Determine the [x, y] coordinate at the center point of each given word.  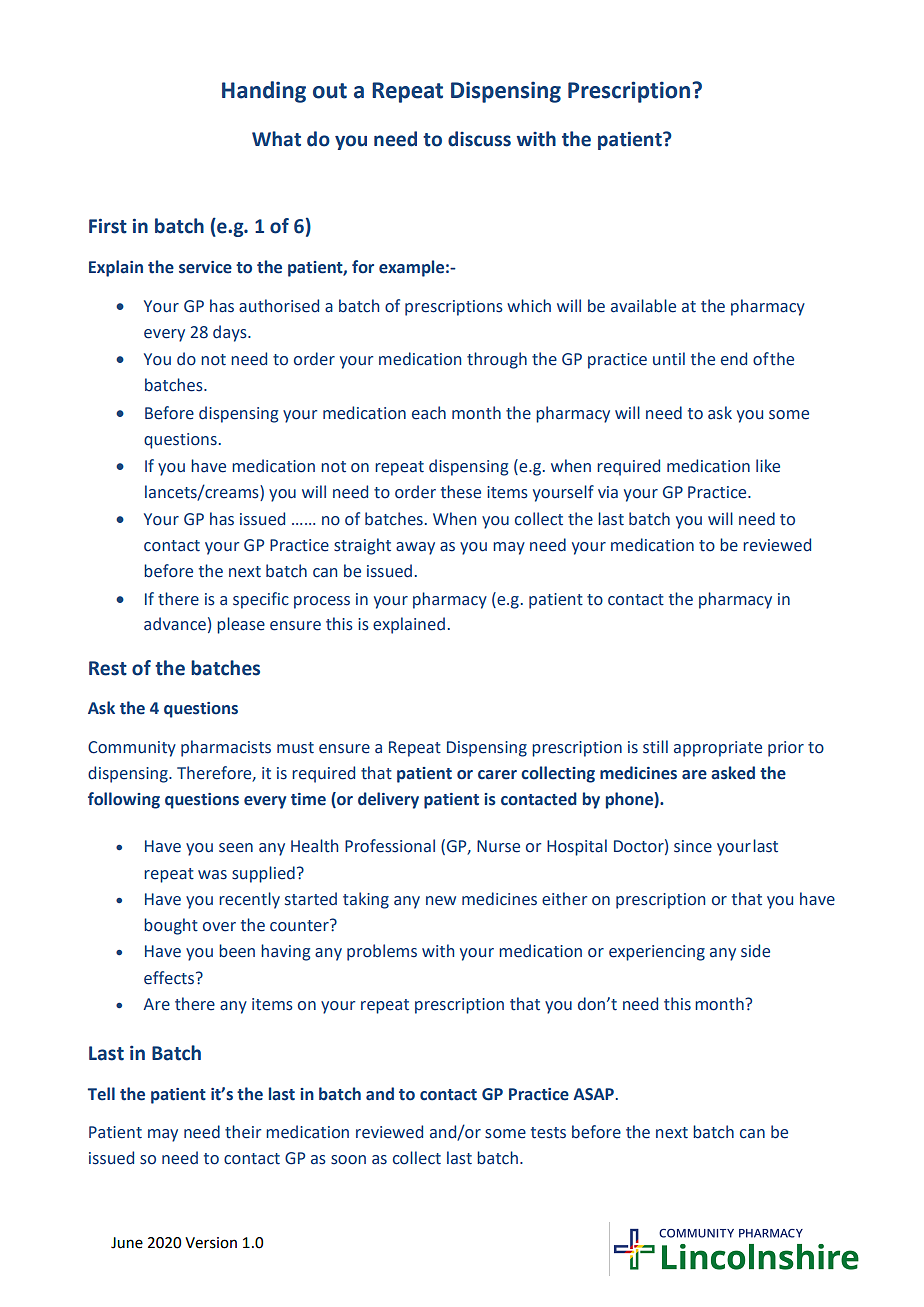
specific [261, 600]
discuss [479, 139]
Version [211, 1243]
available [643, 306]
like [768, 466]
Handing [264, 92]
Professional [390, 846]
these [461, 492]
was [212, 875]
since [693, 846]
